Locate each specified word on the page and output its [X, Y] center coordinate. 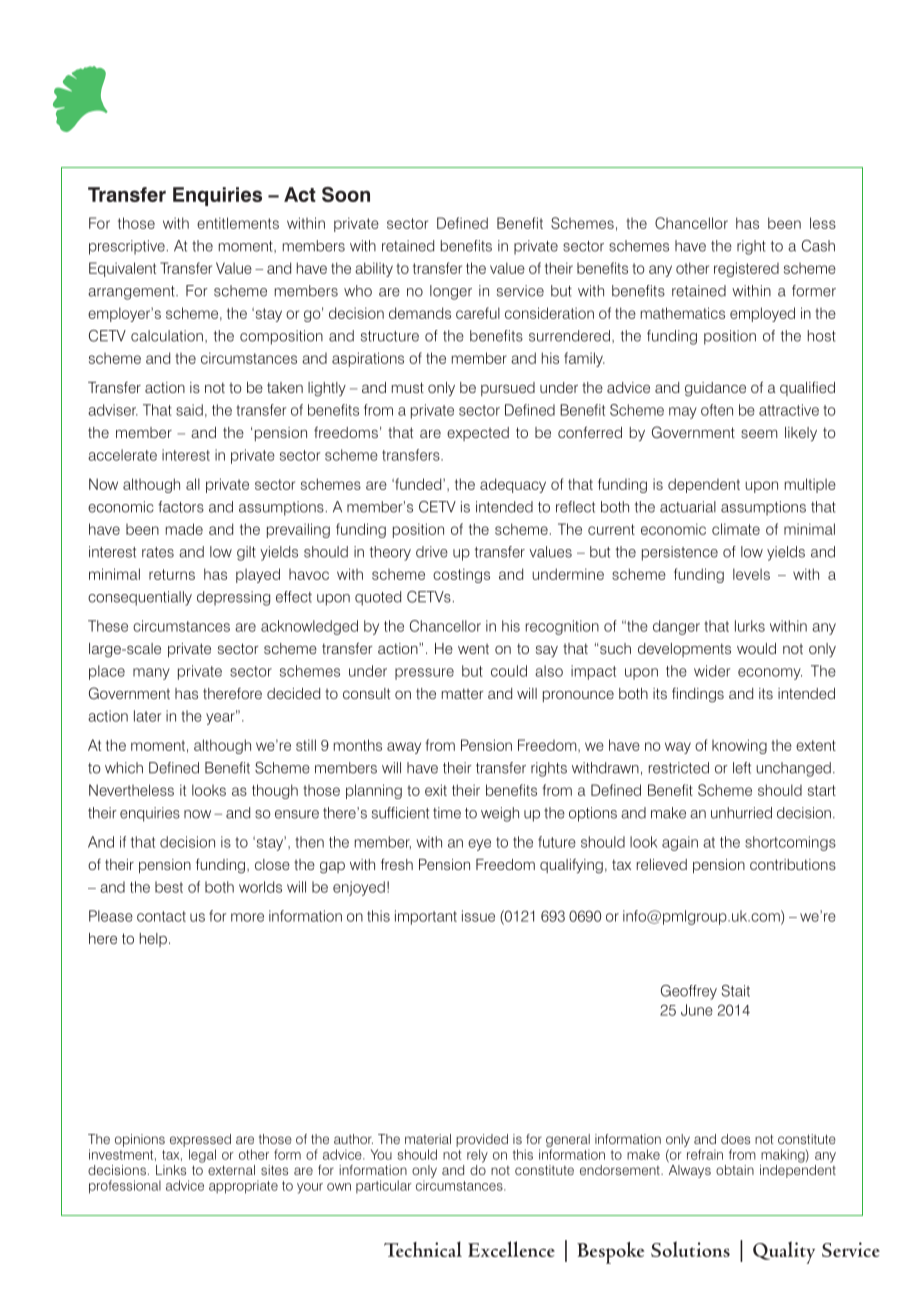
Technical [423, 1249]
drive [432, 552]
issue [478, 916]
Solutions [690, 1249]
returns [172, 574]
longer [451, 292]
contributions [793, 864]
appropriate [243, 1187]
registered [746, 269]
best [169, 887]
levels [751, 574]
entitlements [238, 223]
